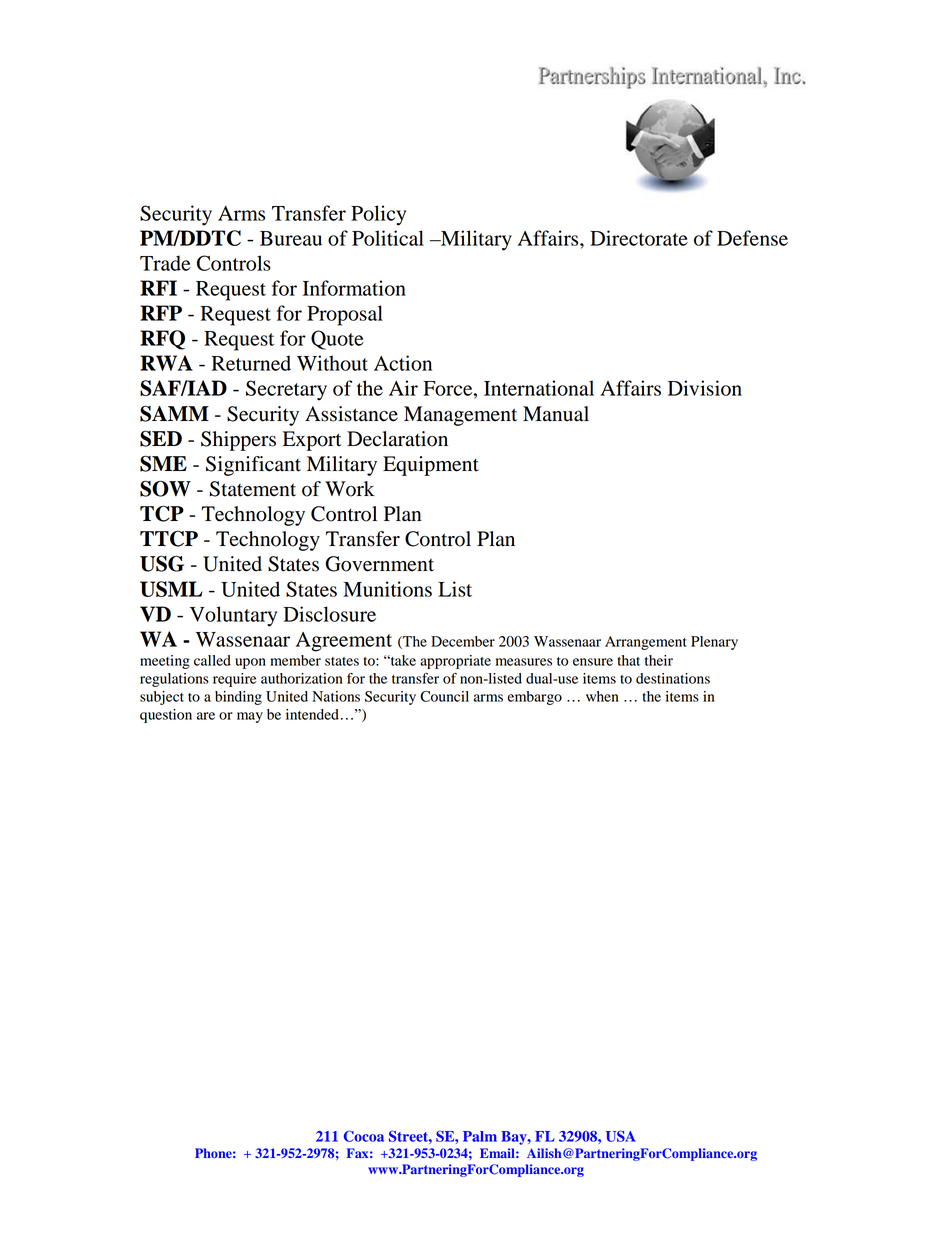  What do you see at coordinates (639, 238) in the document?
I see `Directorate` at bounding box center [639, 238].
